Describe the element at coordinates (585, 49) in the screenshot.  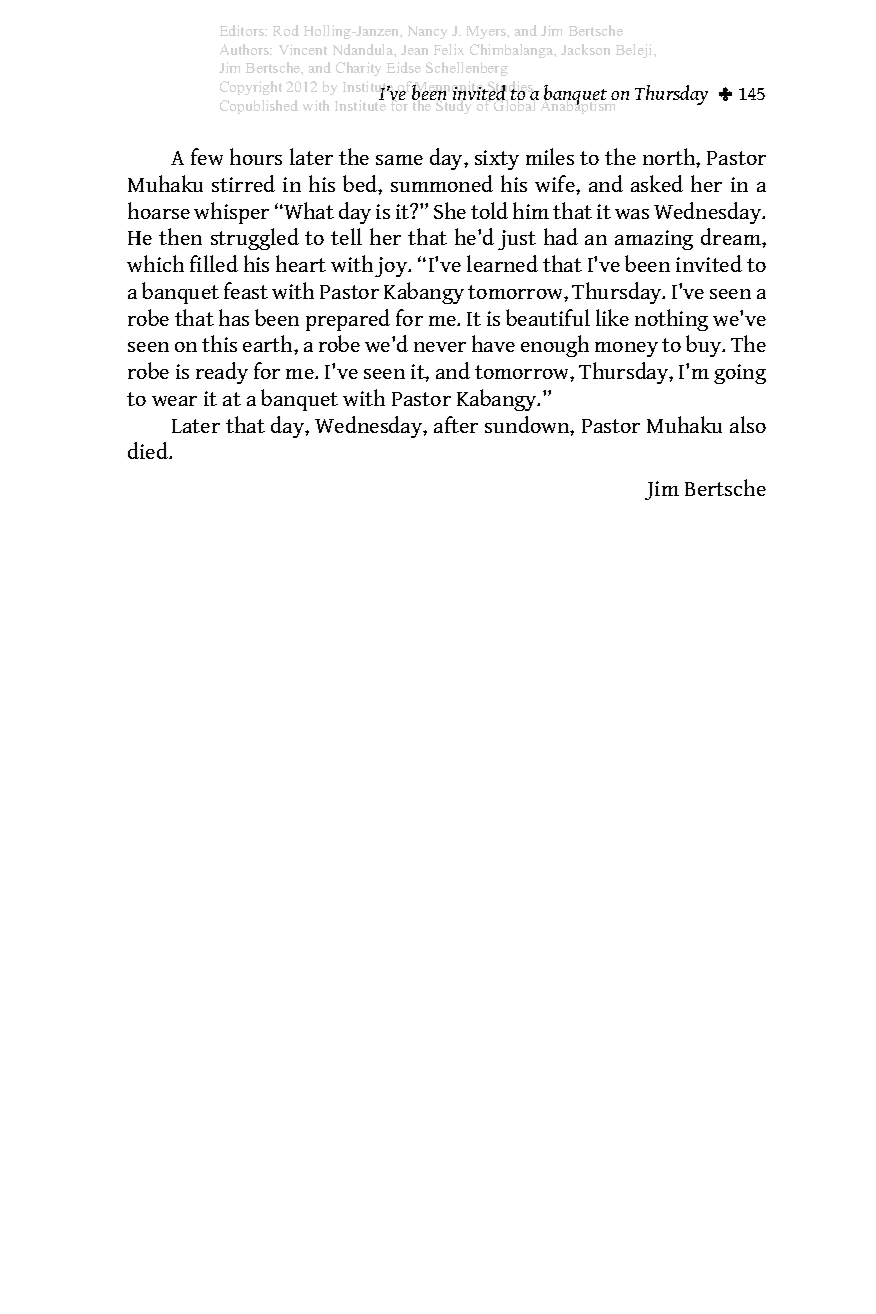
I see `Jackson` at that location.
